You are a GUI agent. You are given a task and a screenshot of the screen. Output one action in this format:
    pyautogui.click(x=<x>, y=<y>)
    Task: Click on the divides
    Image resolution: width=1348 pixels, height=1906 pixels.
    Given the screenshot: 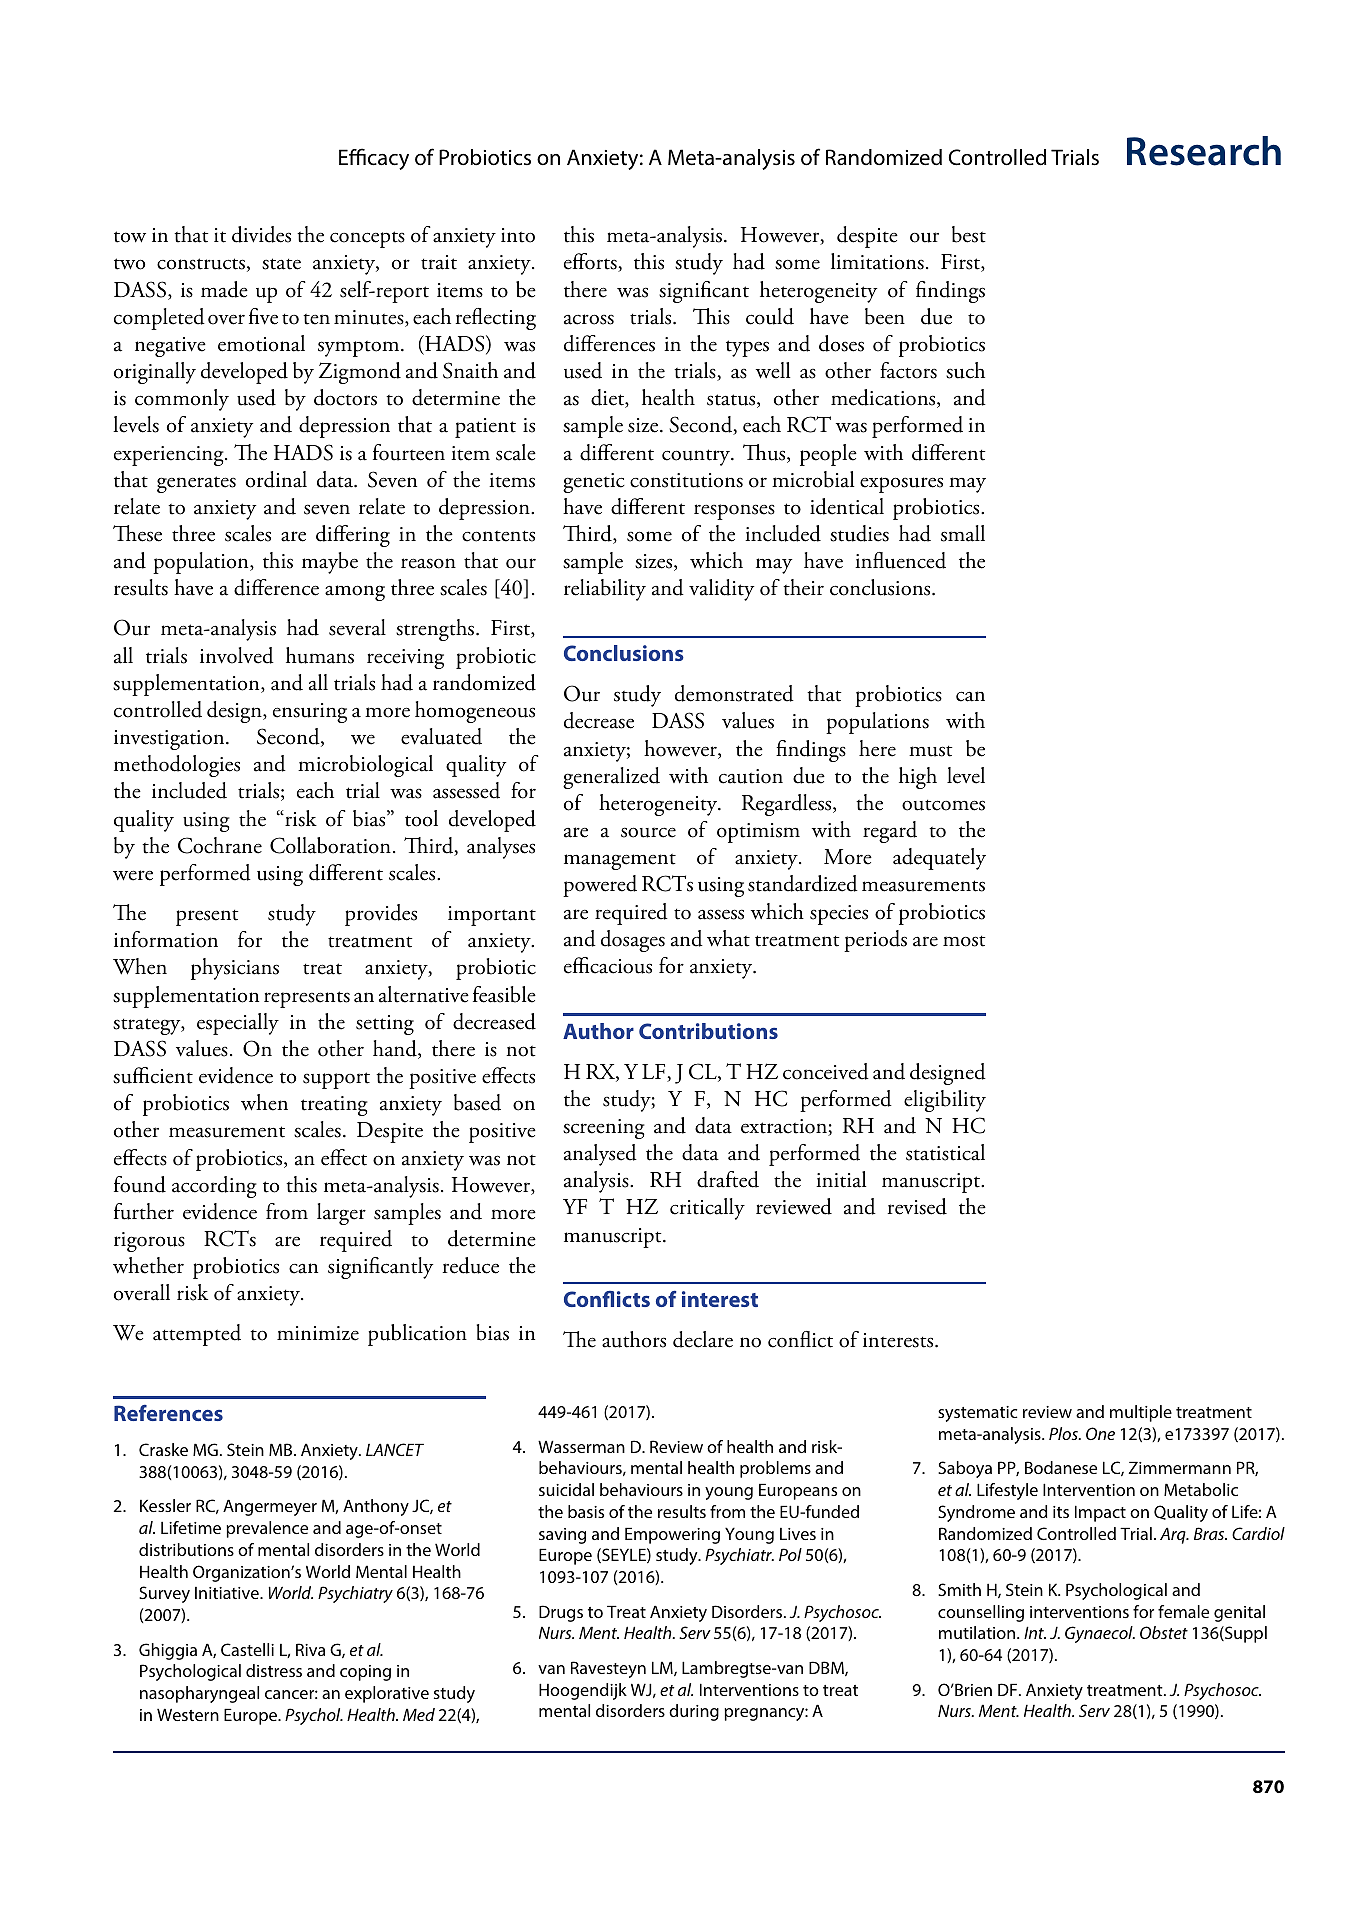 What is the action you would take?
    pyautogui.click(x=261, y=234)
